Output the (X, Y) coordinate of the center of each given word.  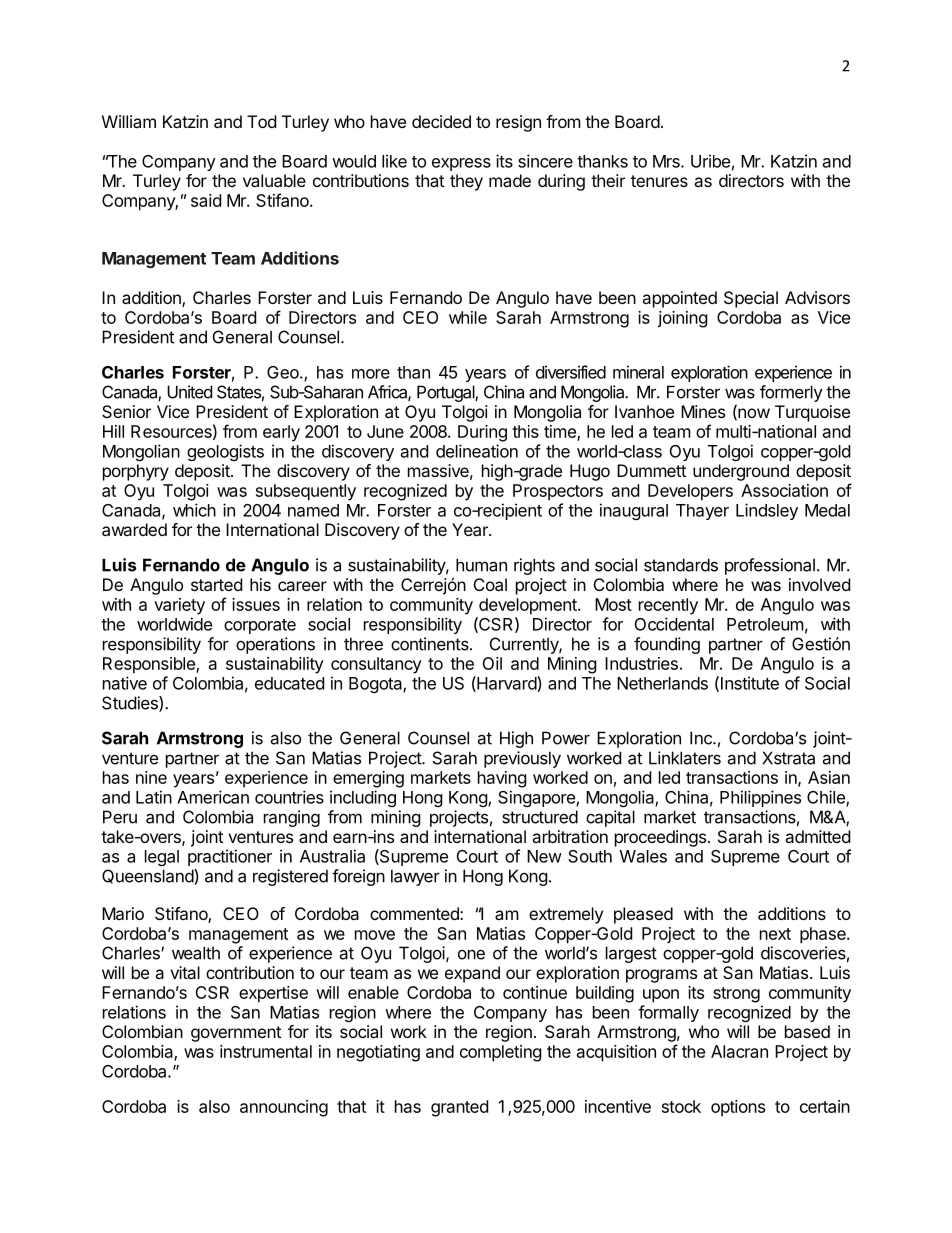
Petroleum (765, 624)
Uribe (710, 161)
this (525, 431)
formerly (791, 393)
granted (459, 1108)
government (236, 1034)
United (189, 392)
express (461, 164)
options (738, 1108)
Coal (490, 584)
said (206, 200)
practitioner (230, 857)
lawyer (415, 877)
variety (179, 606)
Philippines (760, 798)
